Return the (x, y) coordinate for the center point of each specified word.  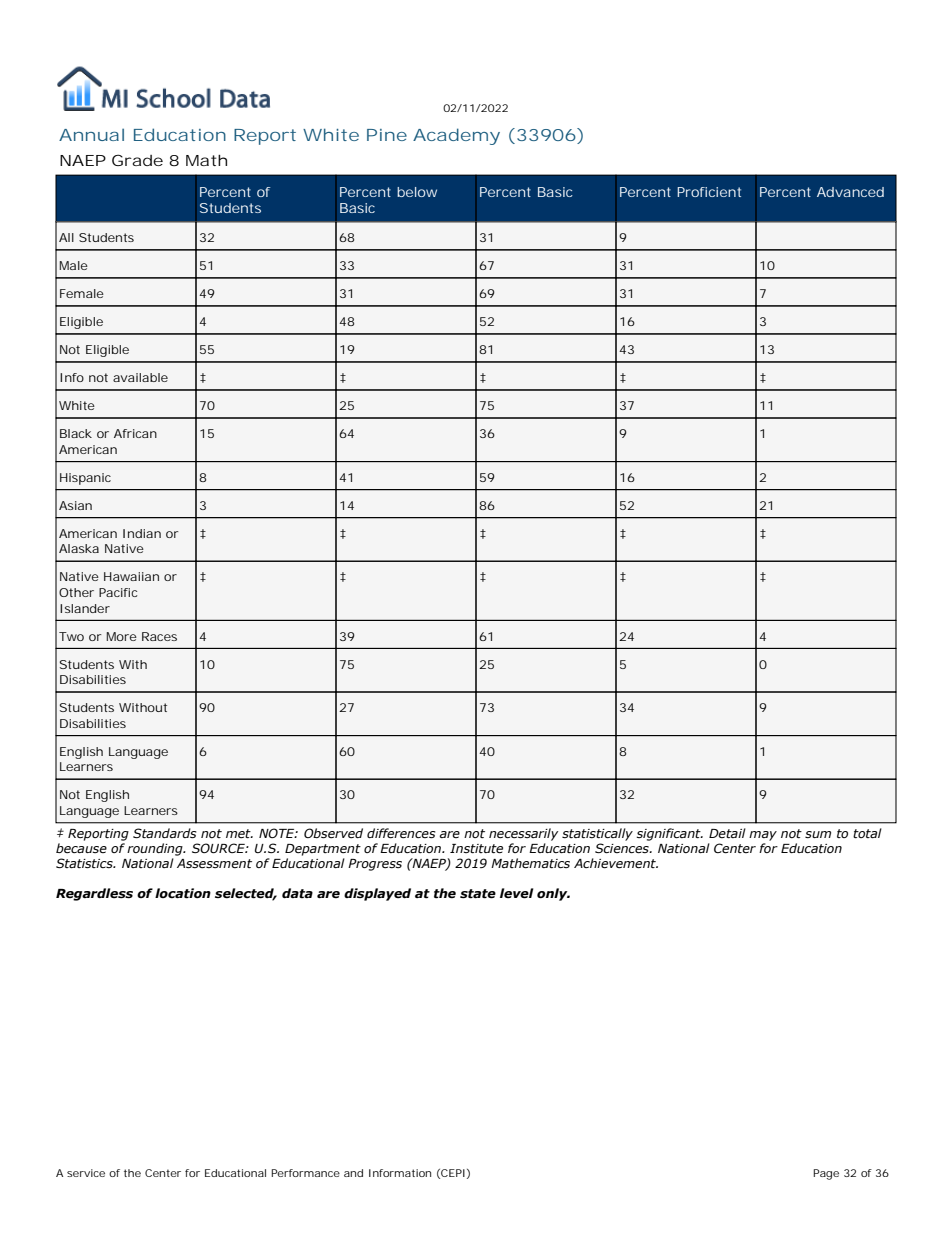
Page (826, 1174)
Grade (137, 160)
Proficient (709, 192)
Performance (305, 1173)
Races (159, 636)
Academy (456, 136)
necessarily (523, 834)
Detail (727, 833)
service (86, 1173)
